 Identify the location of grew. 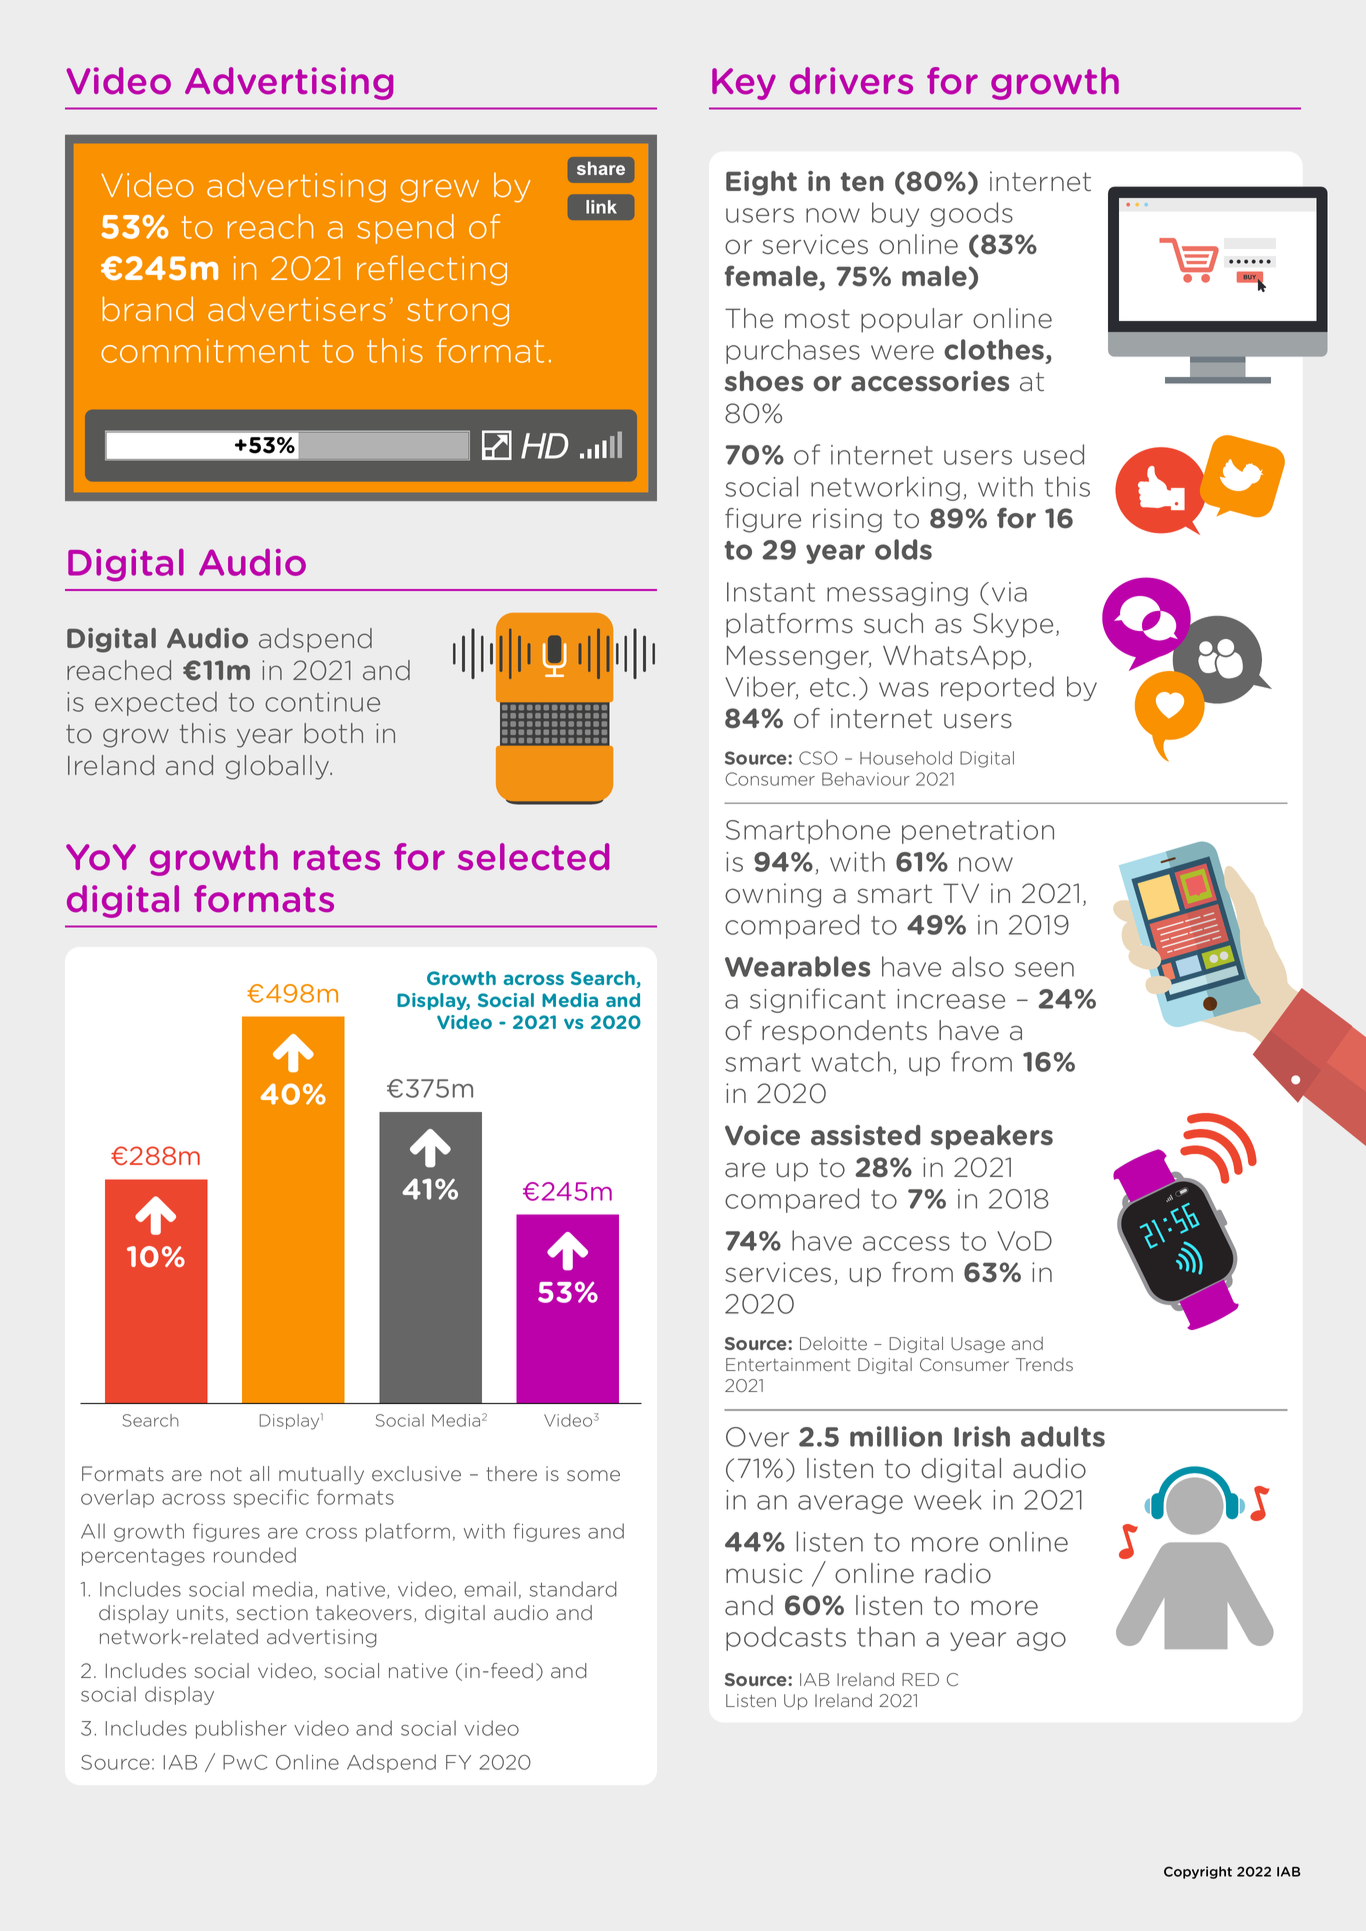
(439, 191).
